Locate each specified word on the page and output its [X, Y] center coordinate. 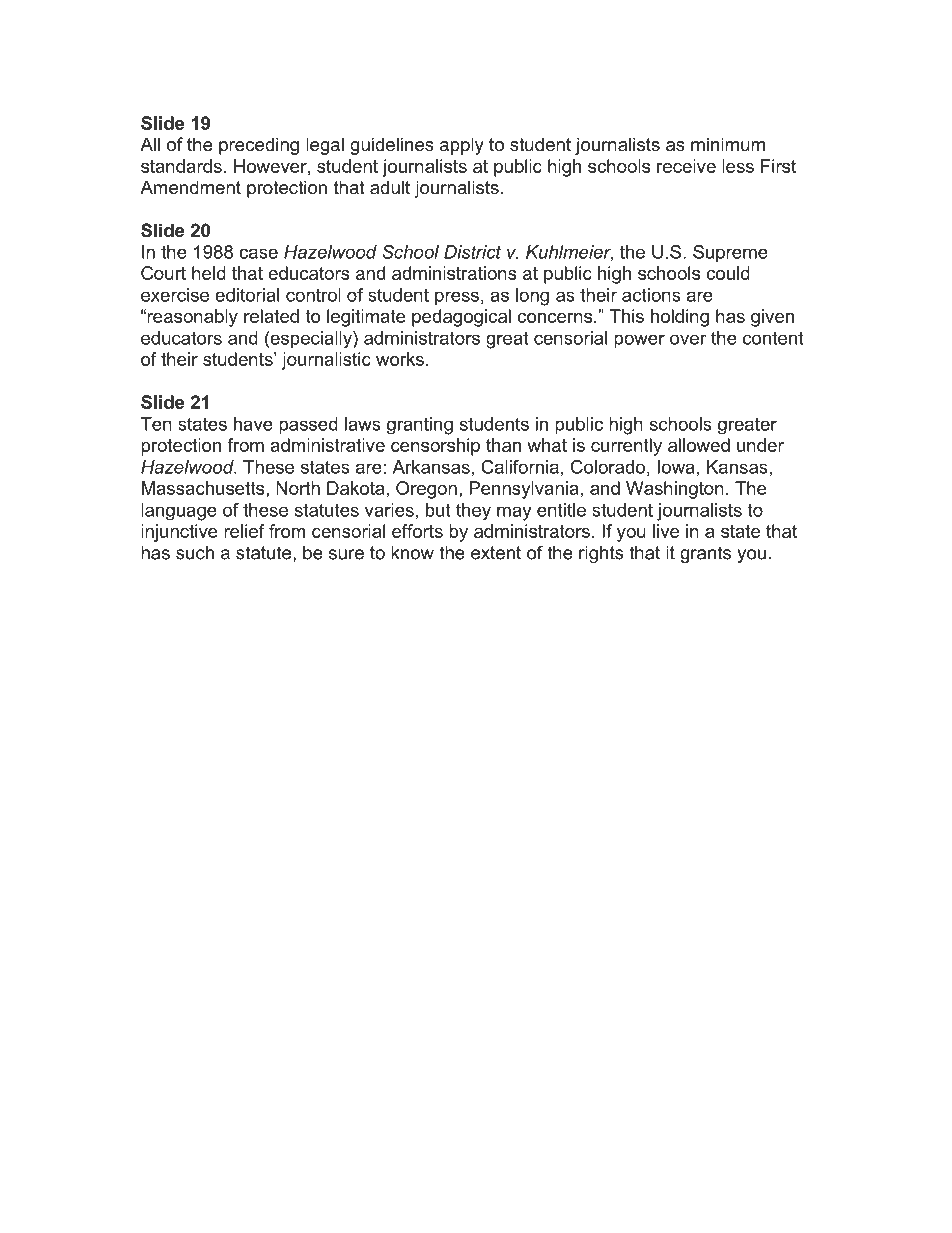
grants [705, 554]
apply [462, 146]
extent [496, 553]
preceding [259, 146]
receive [686, 166]
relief [244, 531]
